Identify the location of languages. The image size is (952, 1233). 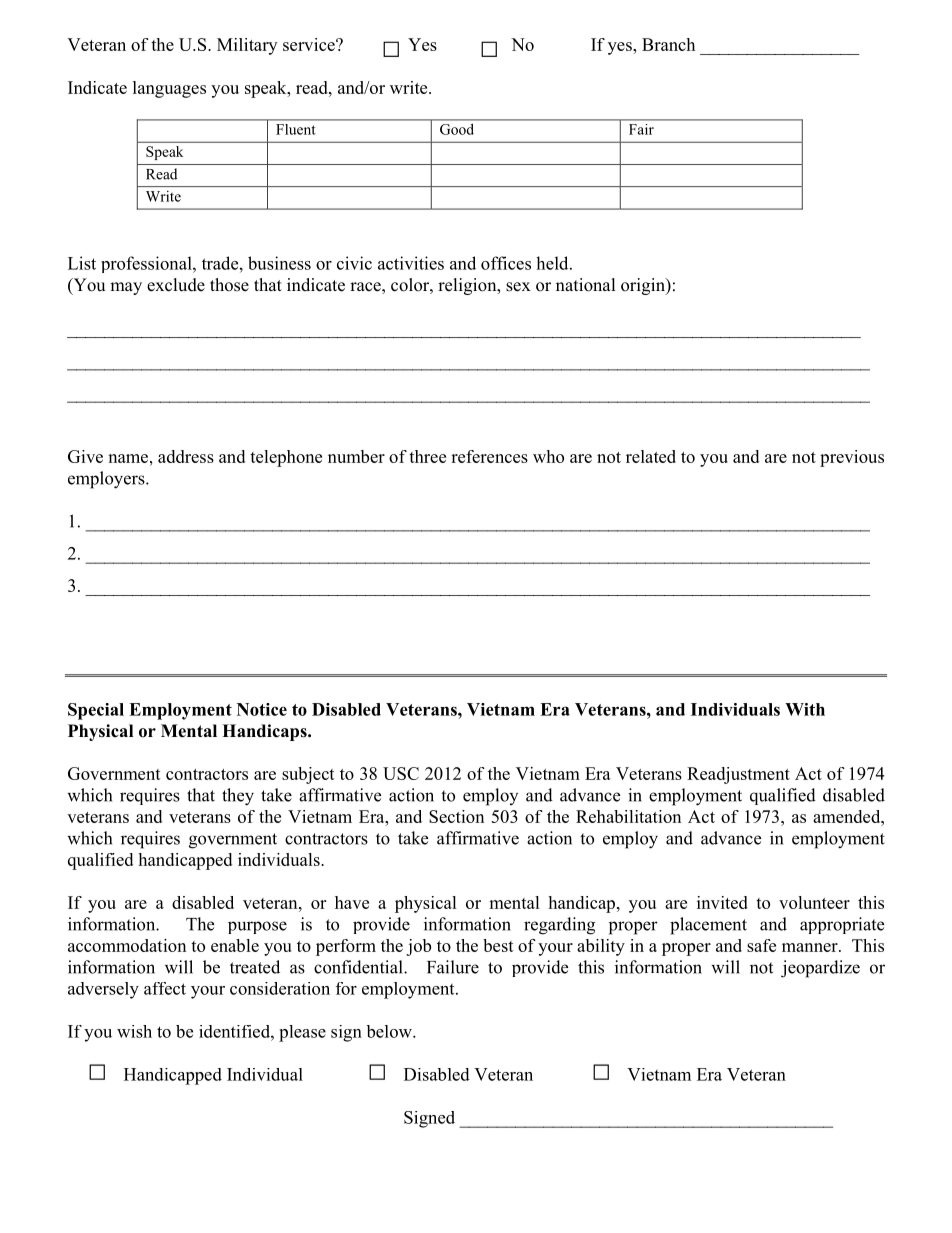
(169, 89).
